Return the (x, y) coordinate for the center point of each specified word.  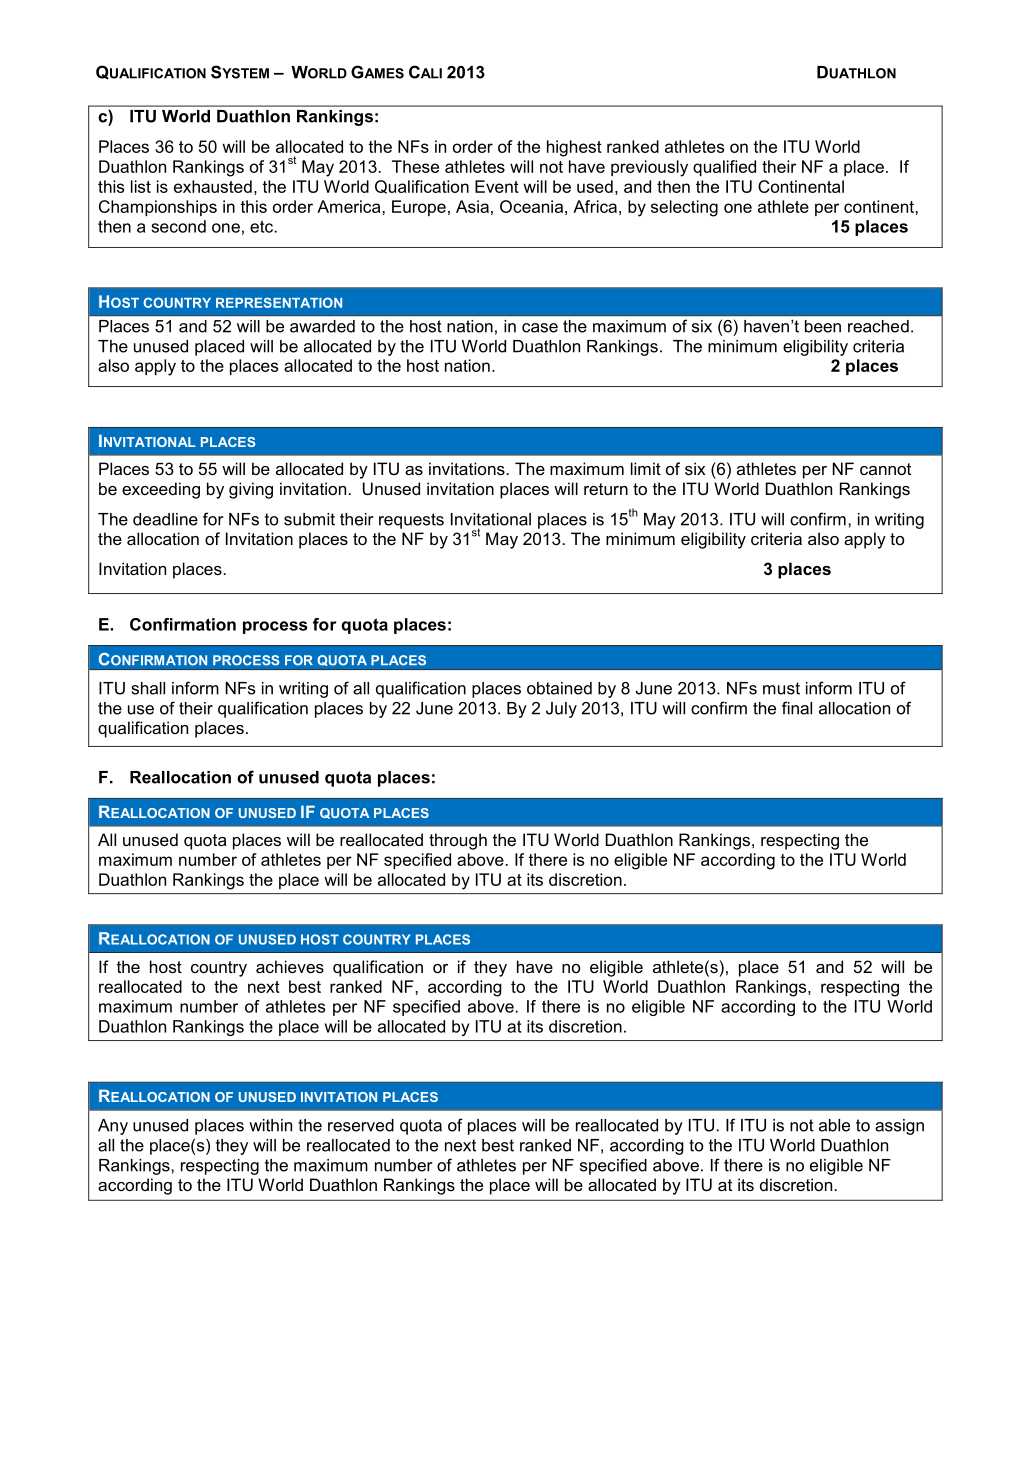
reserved (361, 1125)
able (834, 1125)
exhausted (213, 186)
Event (497, 186)
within (270, 1125)
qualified (724, 168)
